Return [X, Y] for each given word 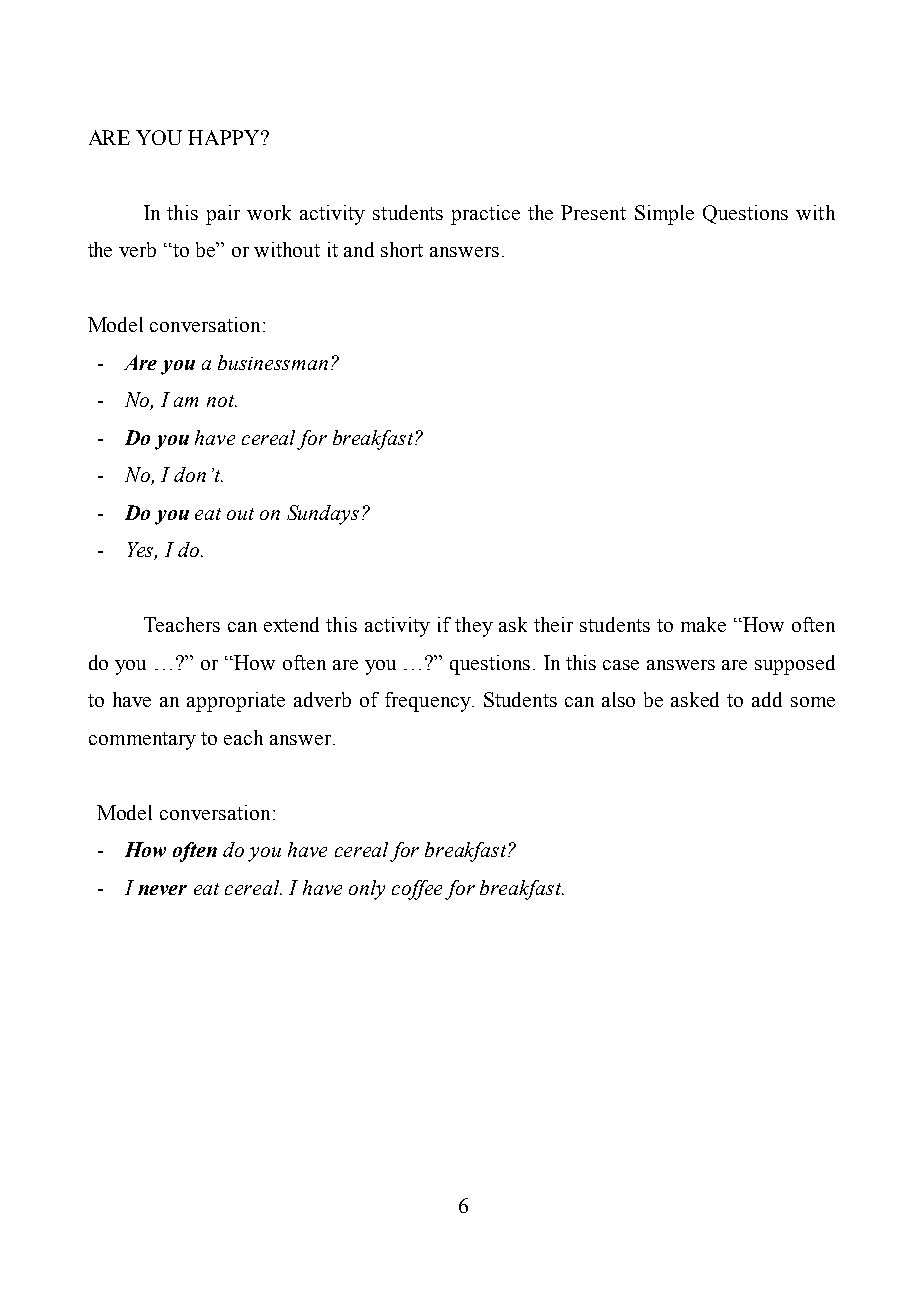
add [767, 699]
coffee [417, 890]
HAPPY [225, 137]
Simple [664, 215]
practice [485, 215]
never [162, 890]
